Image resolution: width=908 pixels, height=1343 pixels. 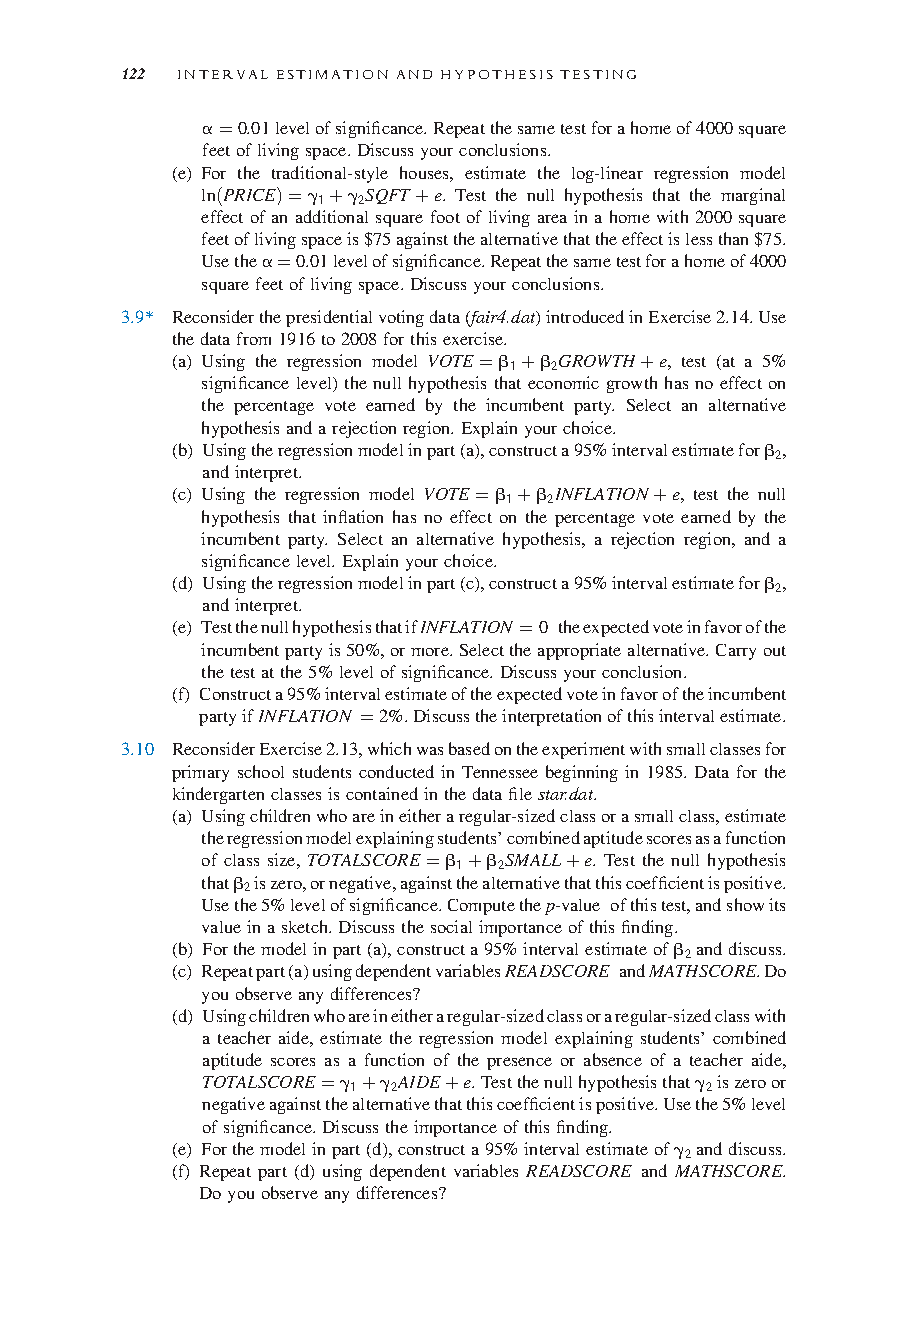 What do you see at coordinates (451, 926) in the screenshot?
I see `social` at bounding box center [451, 926].
